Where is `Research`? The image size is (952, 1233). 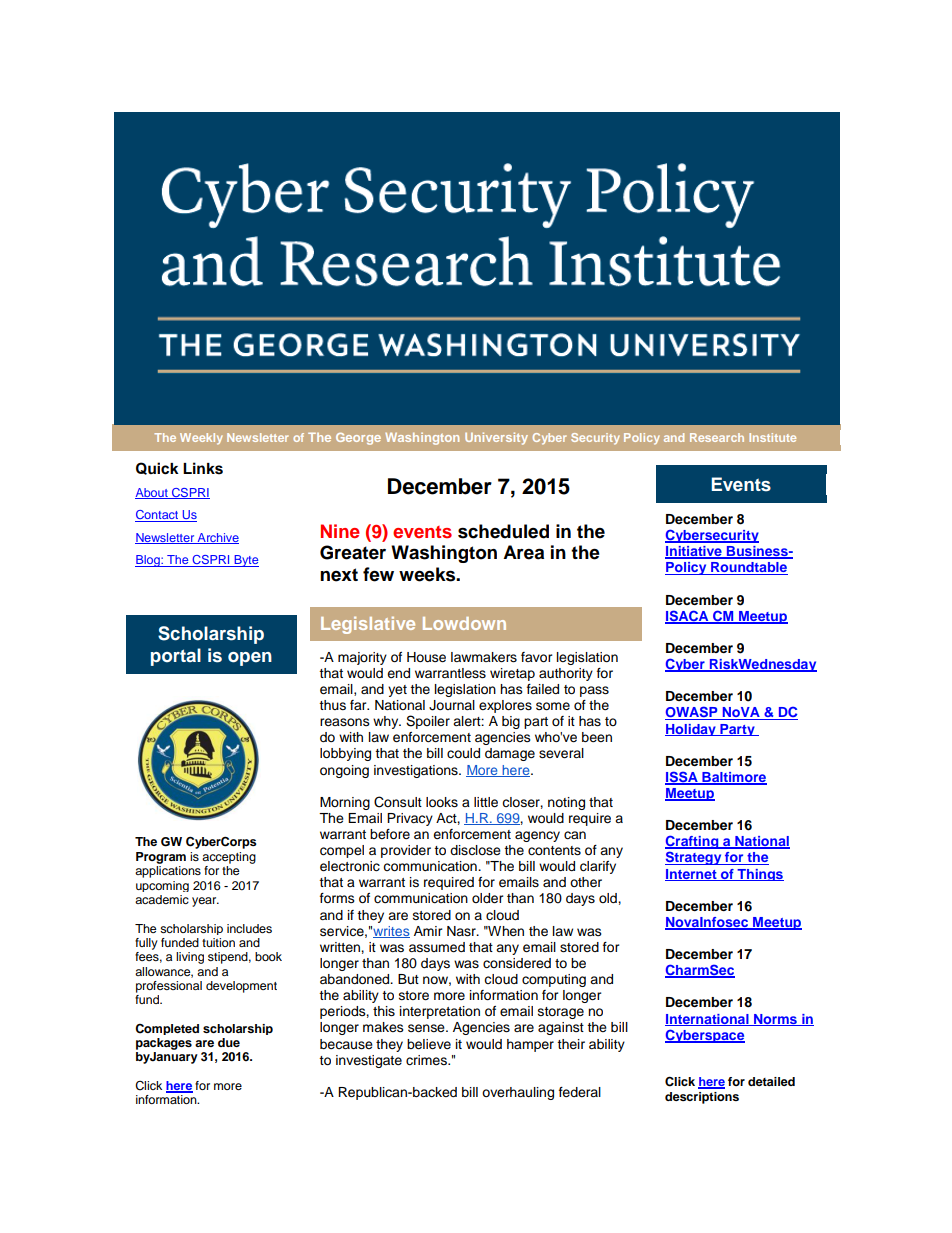 Research is located at coordinates (717, 437).
